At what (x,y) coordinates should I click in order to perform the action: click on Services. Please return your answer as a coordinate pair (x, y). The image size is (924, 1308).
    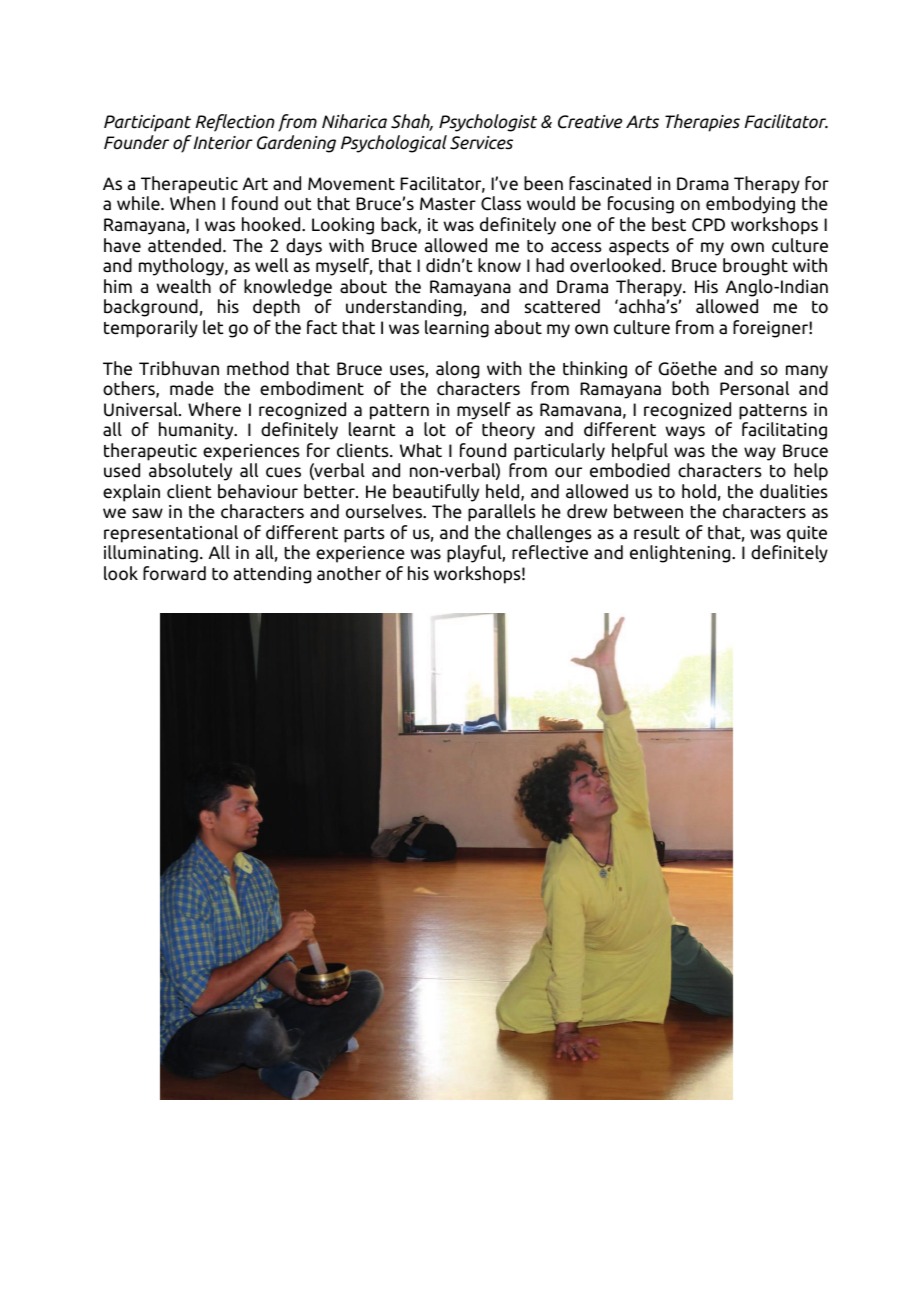
    Looking at the image, I should click on (481, 143).
